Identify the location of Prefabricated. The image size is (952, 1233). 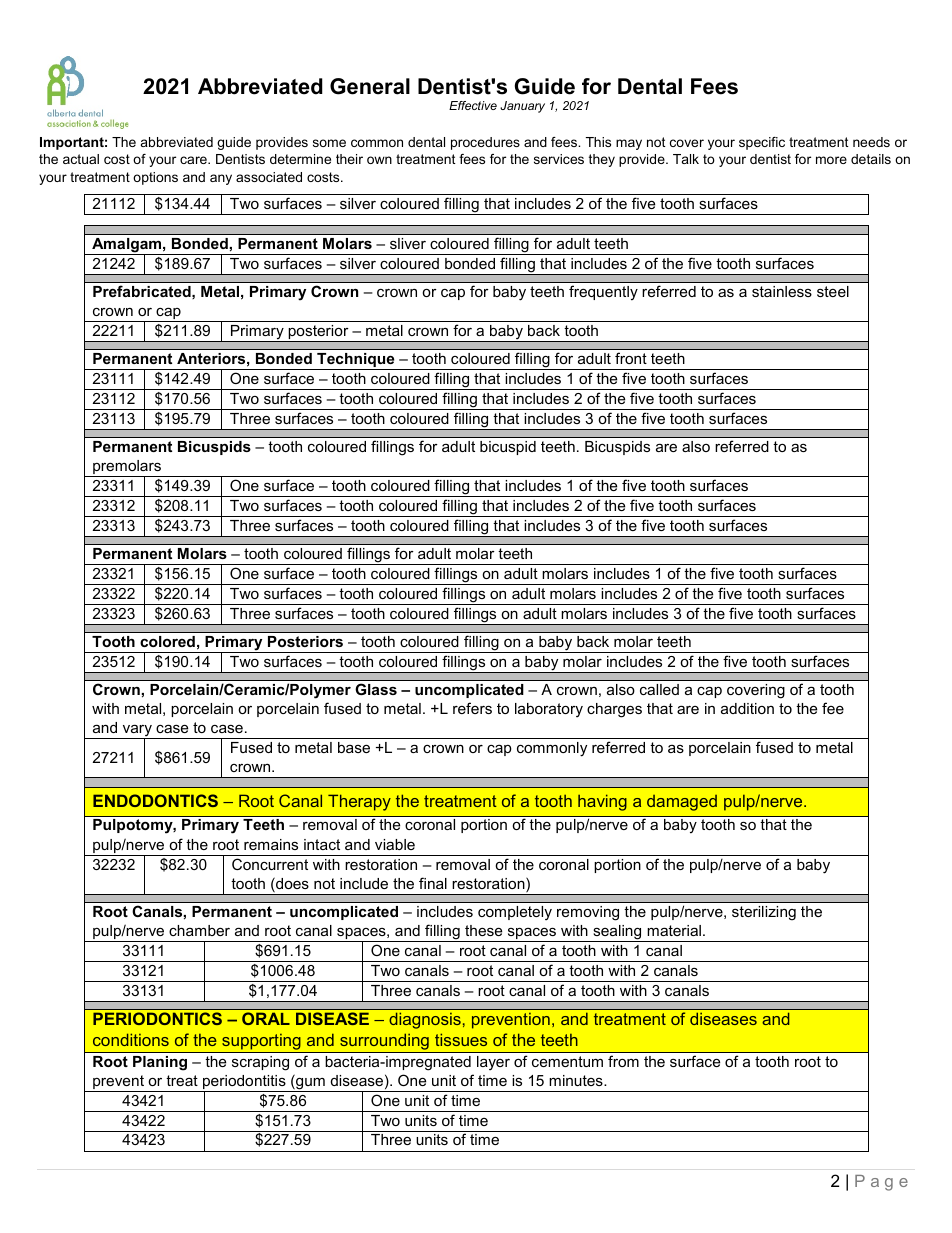
(143, 291).
